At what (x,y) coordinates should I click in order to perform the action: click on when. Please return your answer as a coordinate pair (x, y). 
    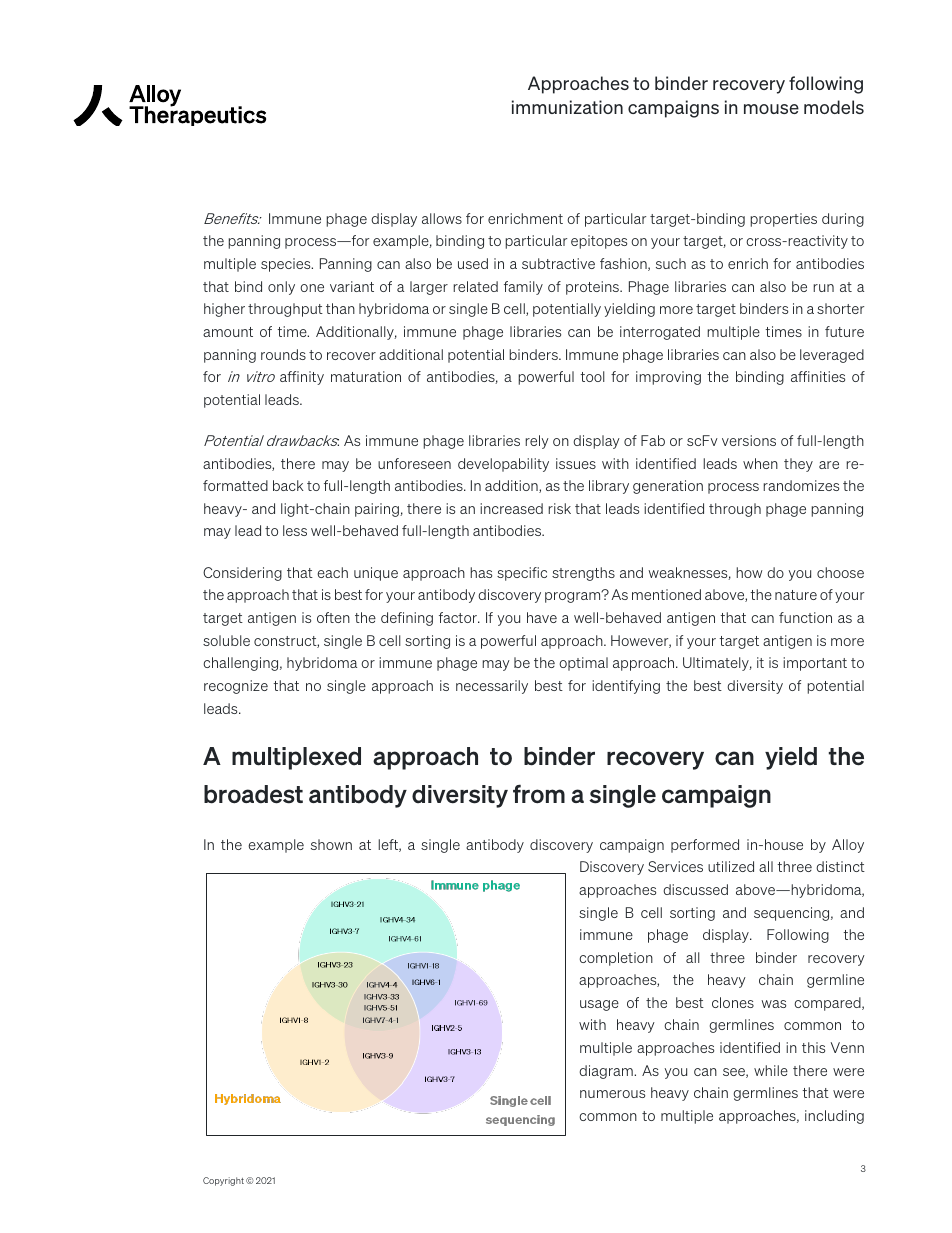
    Looking at the image, I should click on (760, 463).
